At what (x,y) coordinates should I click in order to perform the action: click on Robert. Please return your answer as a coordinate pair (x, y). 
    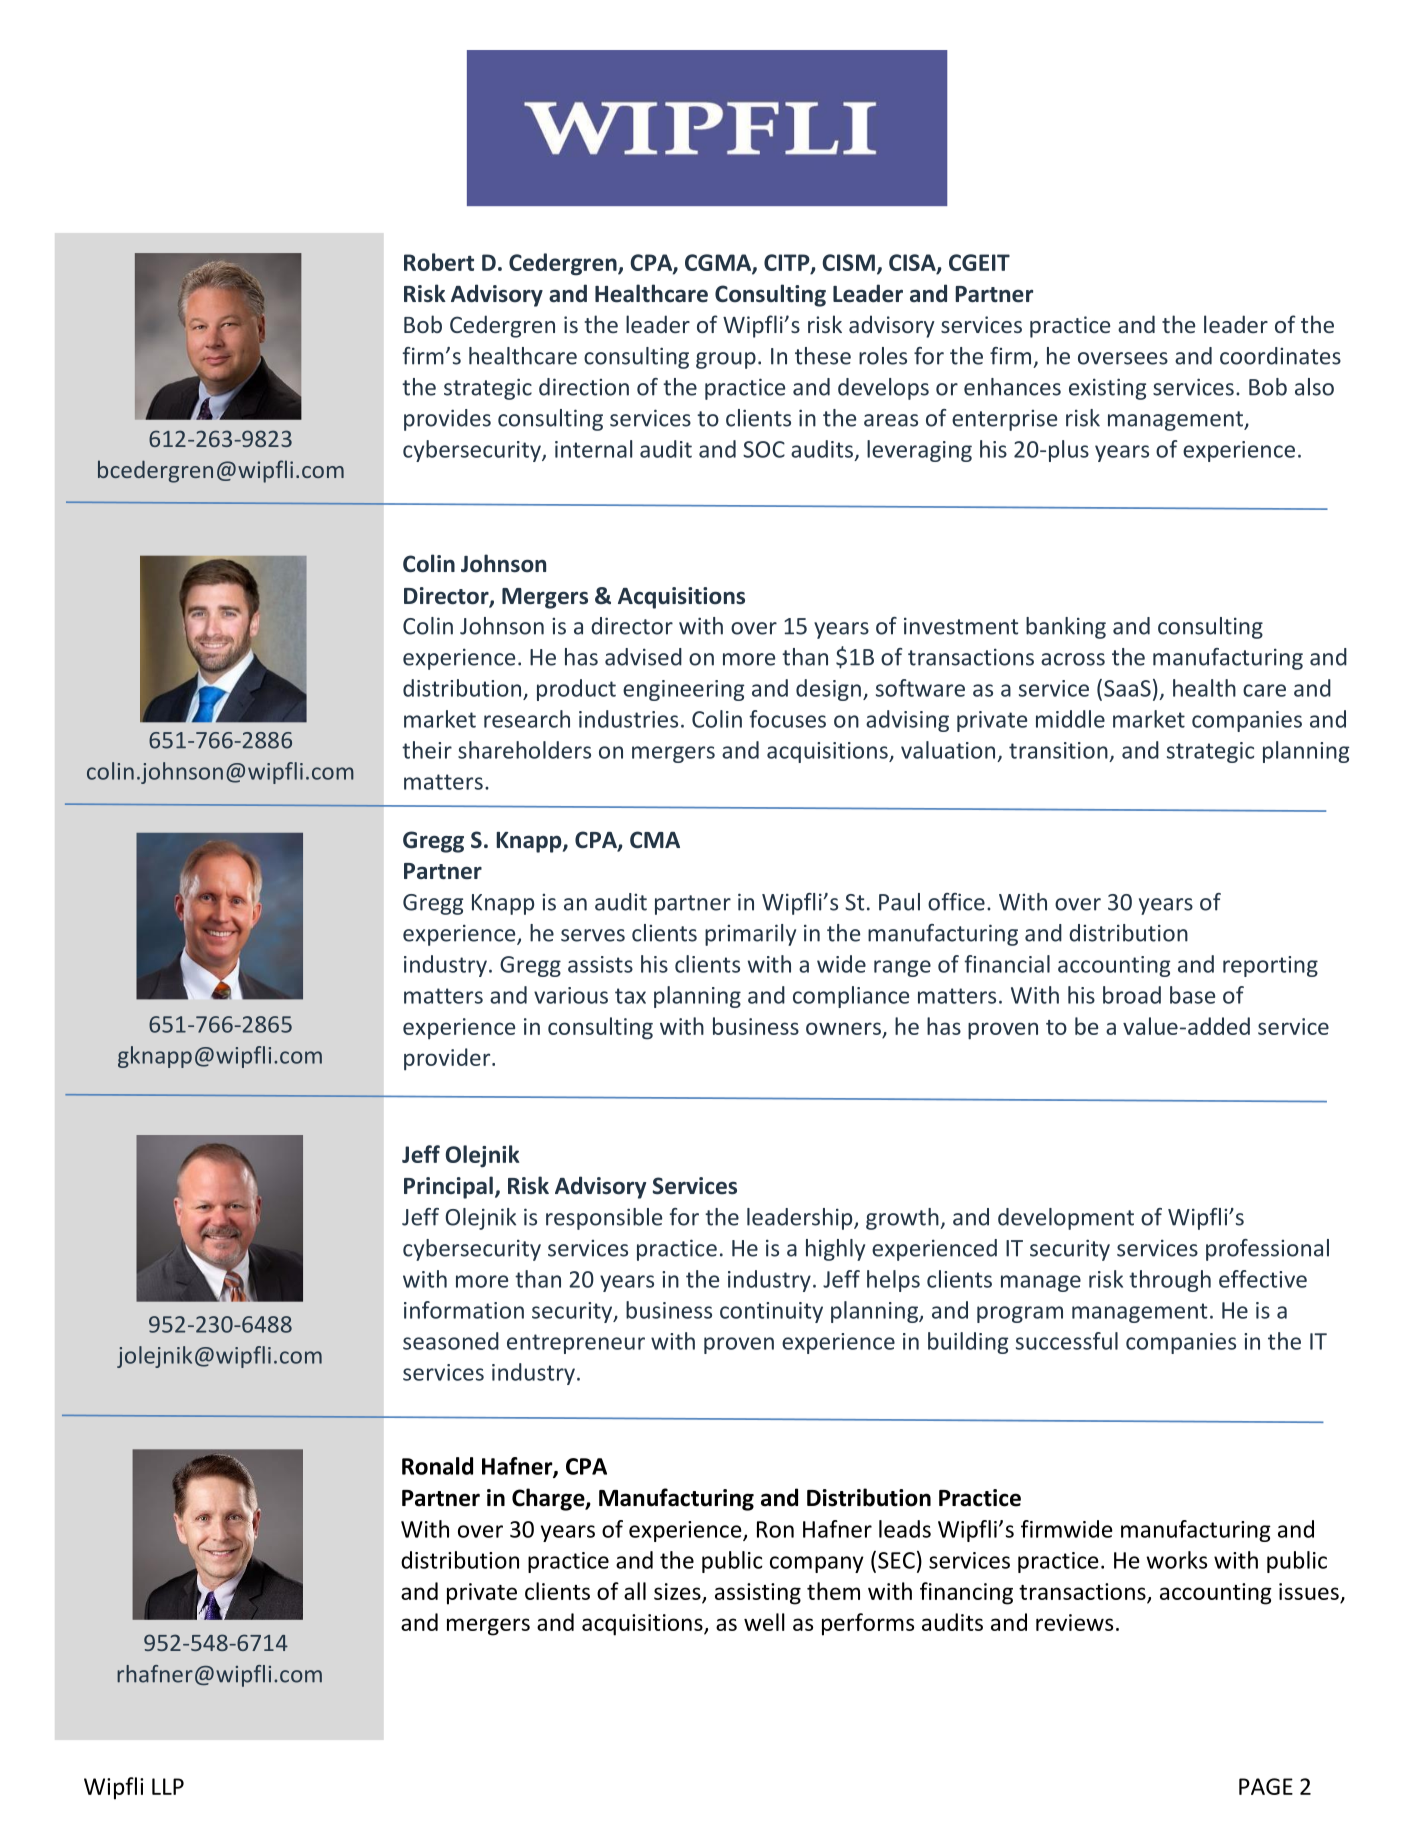
    Looking at the image, I should click on (439, 262).
